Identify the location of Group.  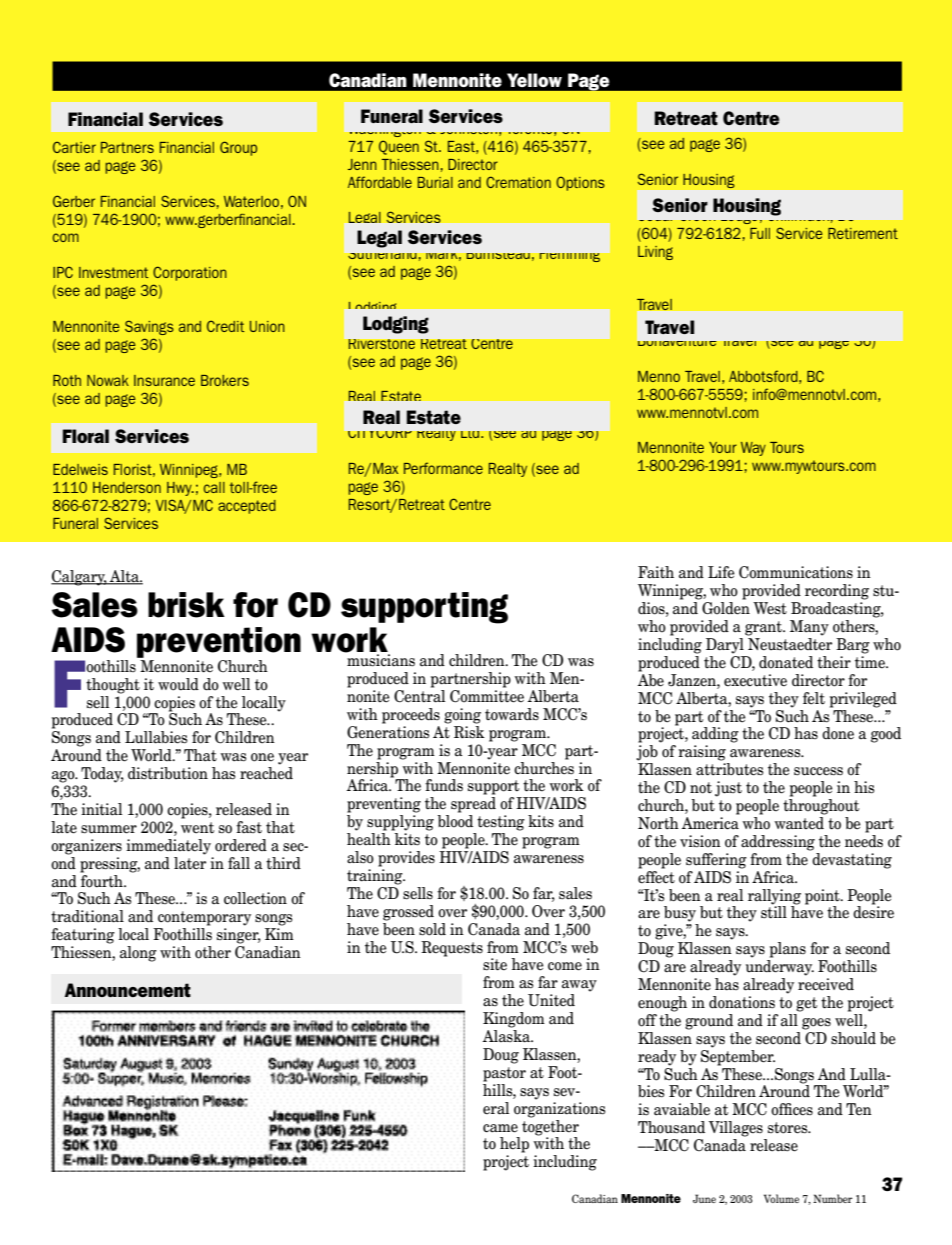
(238, 148).
